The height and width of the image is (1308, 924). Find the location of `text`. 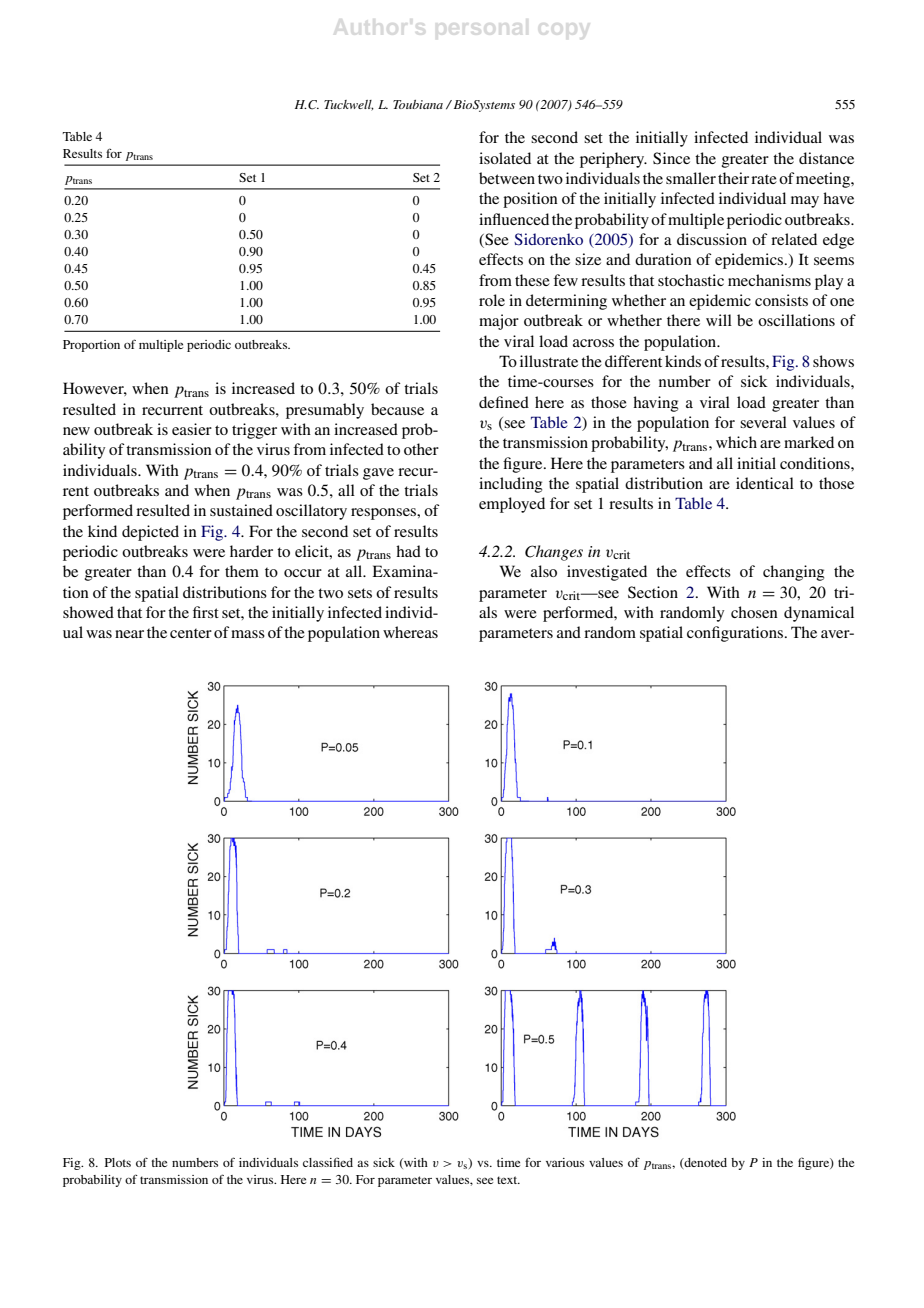

text is located at coordinates (508, 1180).
